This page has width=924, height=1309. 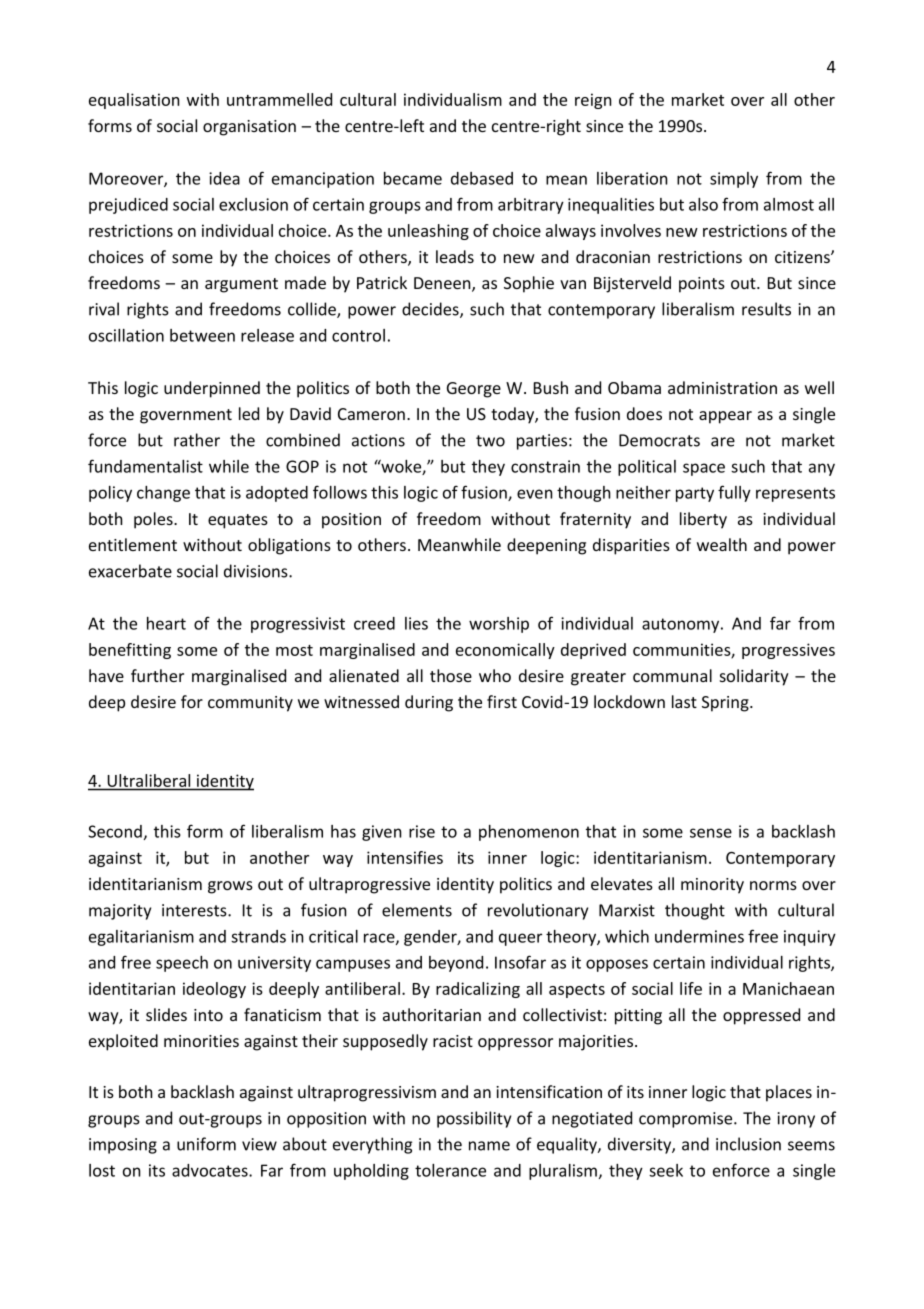 I want to click on underpinned, so click(x=212, y=389).
